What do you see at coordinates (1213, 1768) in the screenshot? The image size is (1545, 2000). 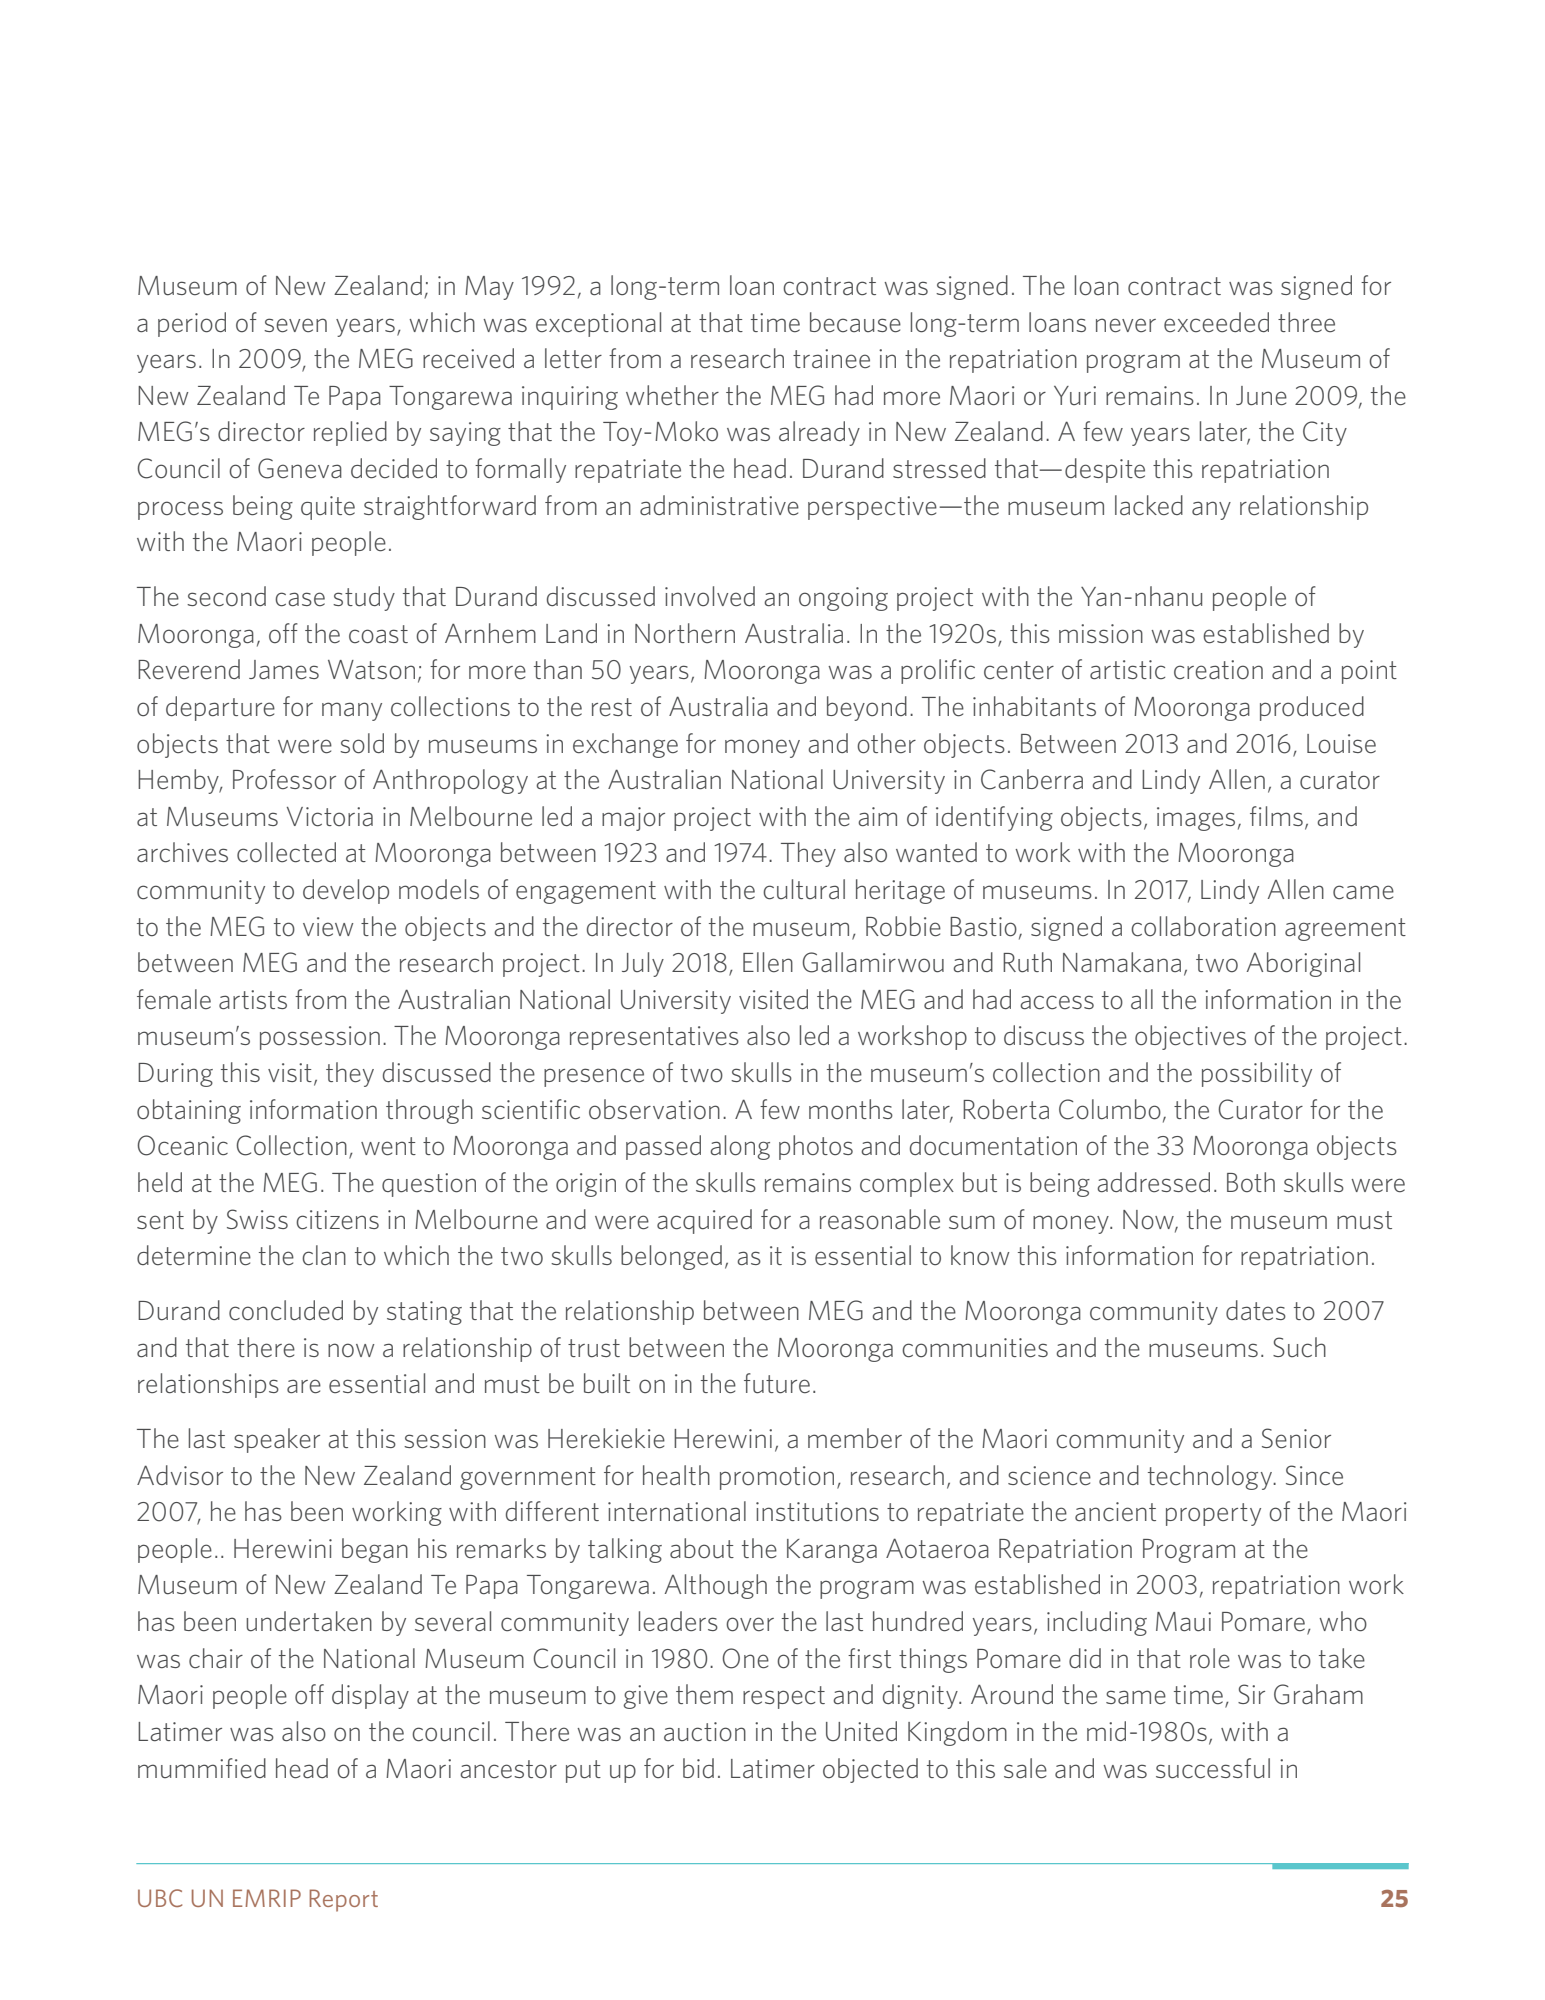 I see `successful` at bounding box center [1213, 1768].
